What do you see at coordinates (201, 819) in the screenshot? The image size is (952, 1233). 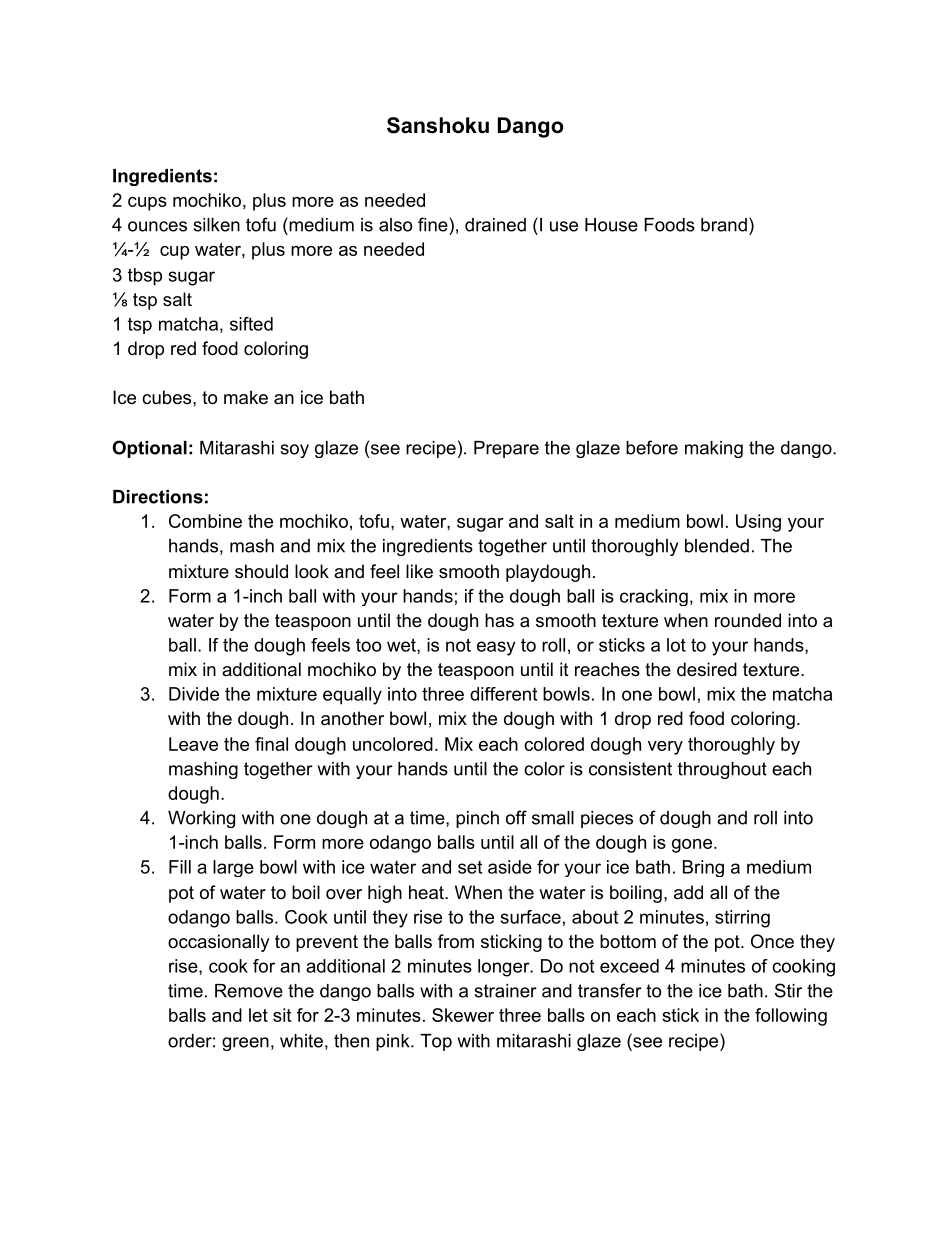 I see `Working` at bounding box center [201, 819].
